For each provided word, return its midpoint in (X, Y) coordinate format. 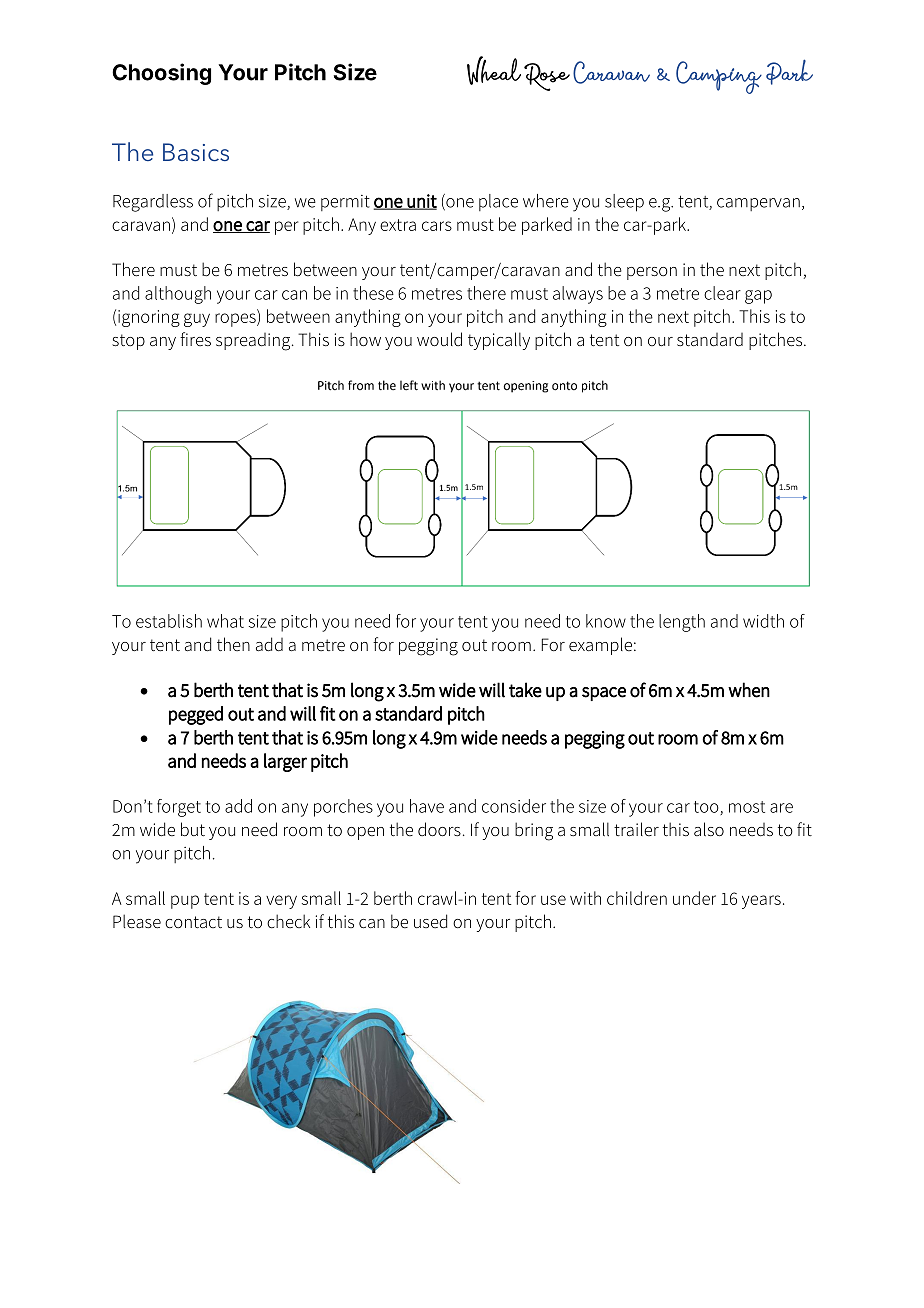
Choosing (161, 74)
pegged (196, 715)
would (439, 339)
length (682, 623)
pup (185, 902)
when (749, 690)
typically (499, 341)
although (178, 295)
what (225, 621)
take (525, 690)
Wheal (494, 70)
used (430, 921)
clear (722, 293)
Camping (719, 77)
